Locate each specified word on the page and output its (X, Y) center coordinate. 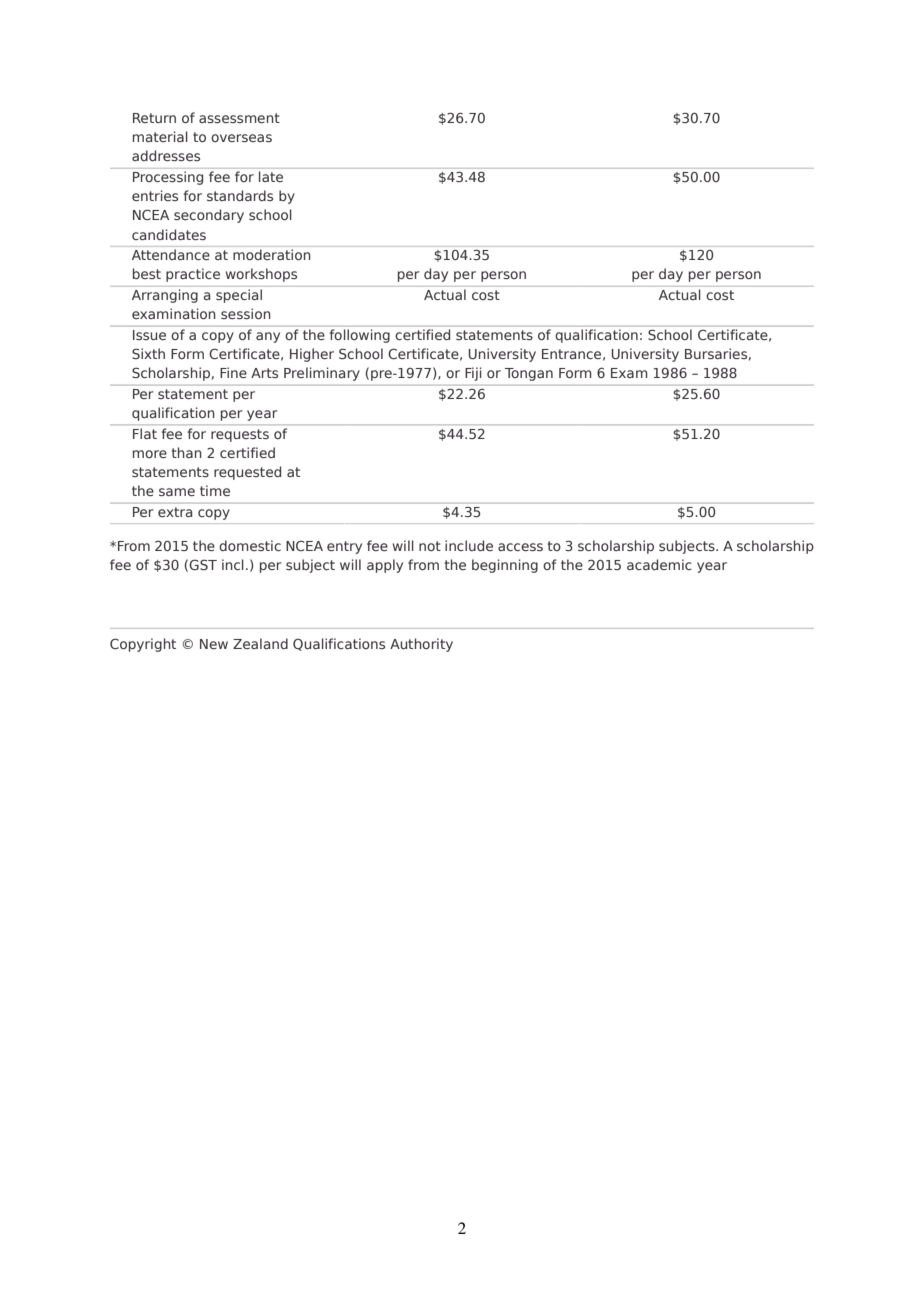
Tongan (529, 374)
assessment (239, 118)
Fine (233, 372)
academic (659, 564)
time (215, 490)
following (360, 336)
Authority (421, 645)
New (214, 644)
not (430, 546)
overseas (241, 138)
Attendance (171, 254)
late (271, 176)
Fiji (473, 374)
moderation (271, 254)
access (520, 547)
